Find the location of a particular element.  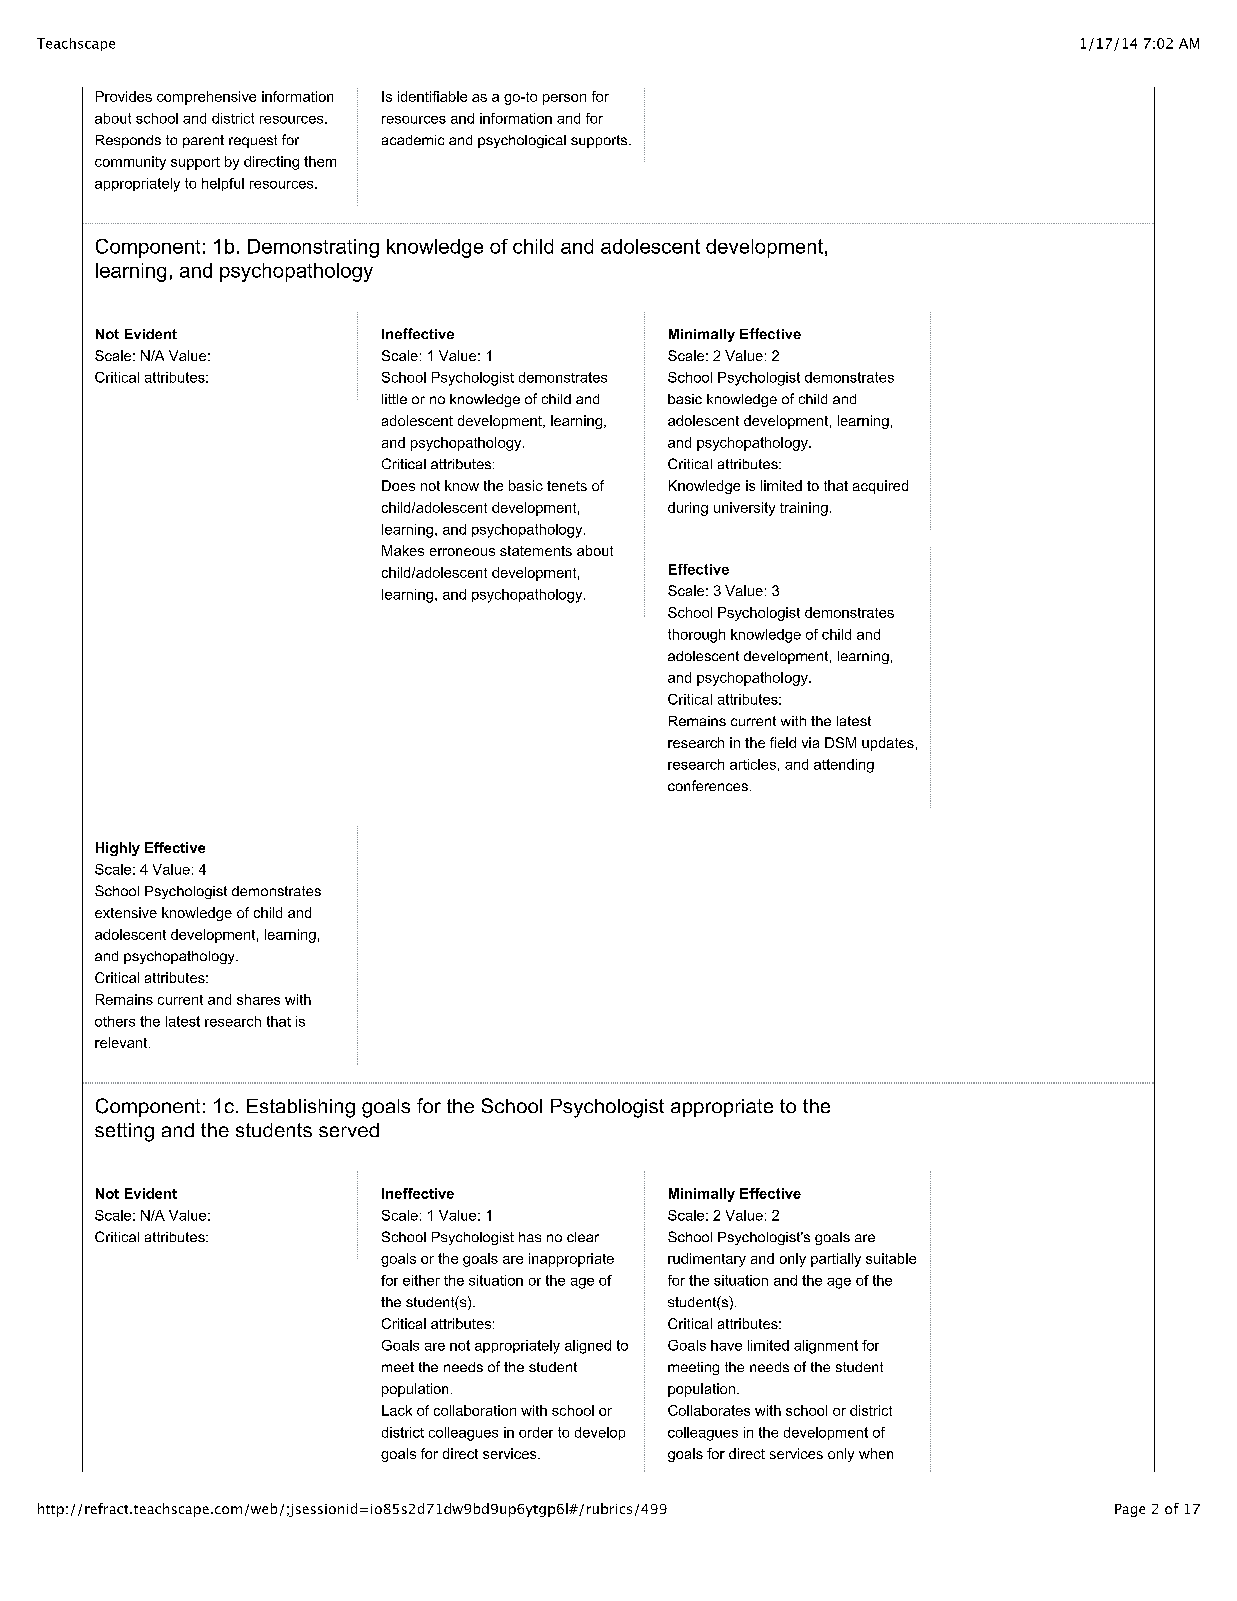

suitable is located at coordinates (891, 1258).
